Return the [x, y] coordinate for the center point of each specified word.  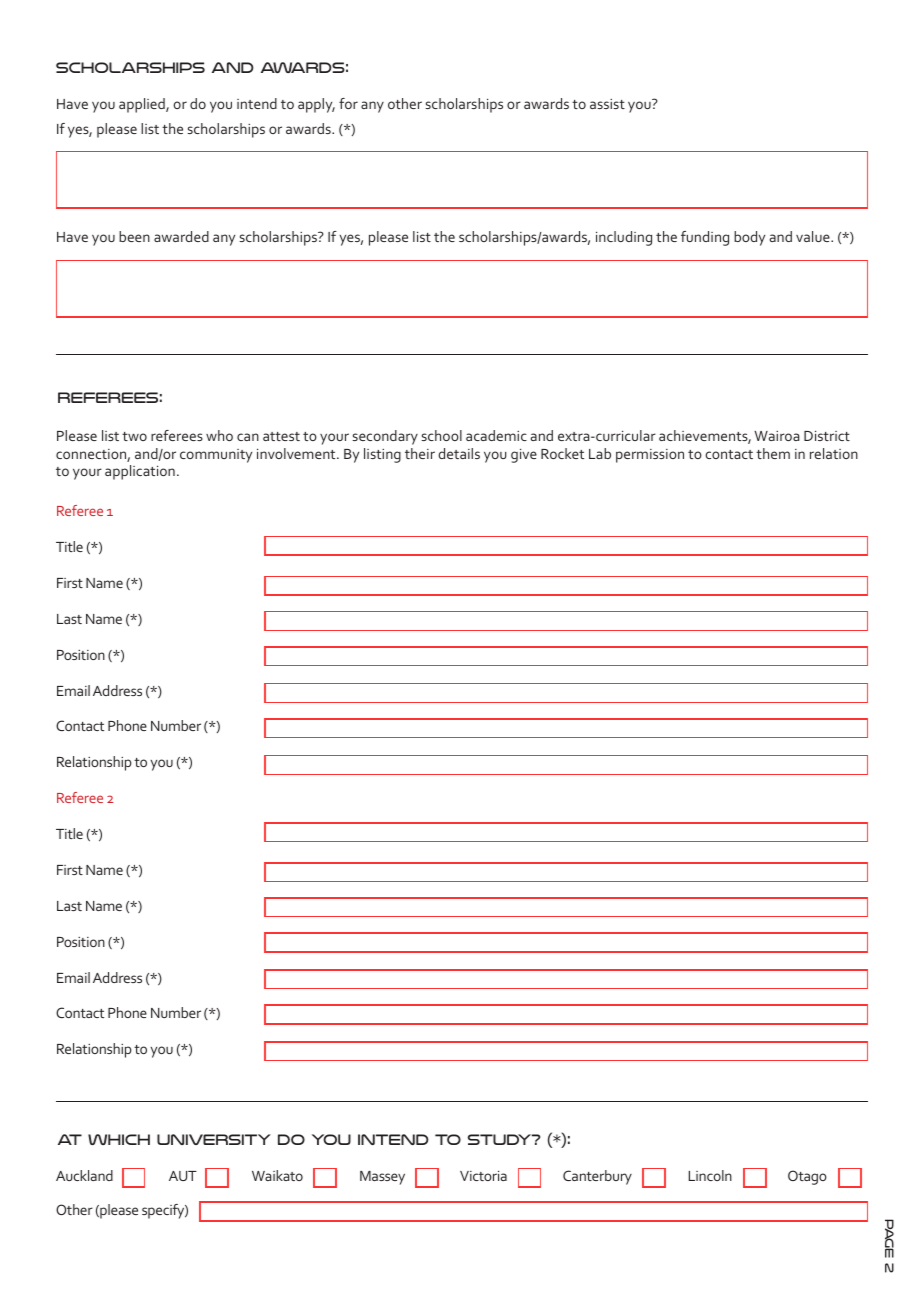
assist [607, 104]
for [348, 103]
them [773, 453]
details [459, 453]
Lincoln [710, 1175]
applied [143, 105]
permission [650, 456]
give [524, 456]
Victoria [483, 1176]
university [214, 1139]
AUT [183, 1176]
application [140, 472]
